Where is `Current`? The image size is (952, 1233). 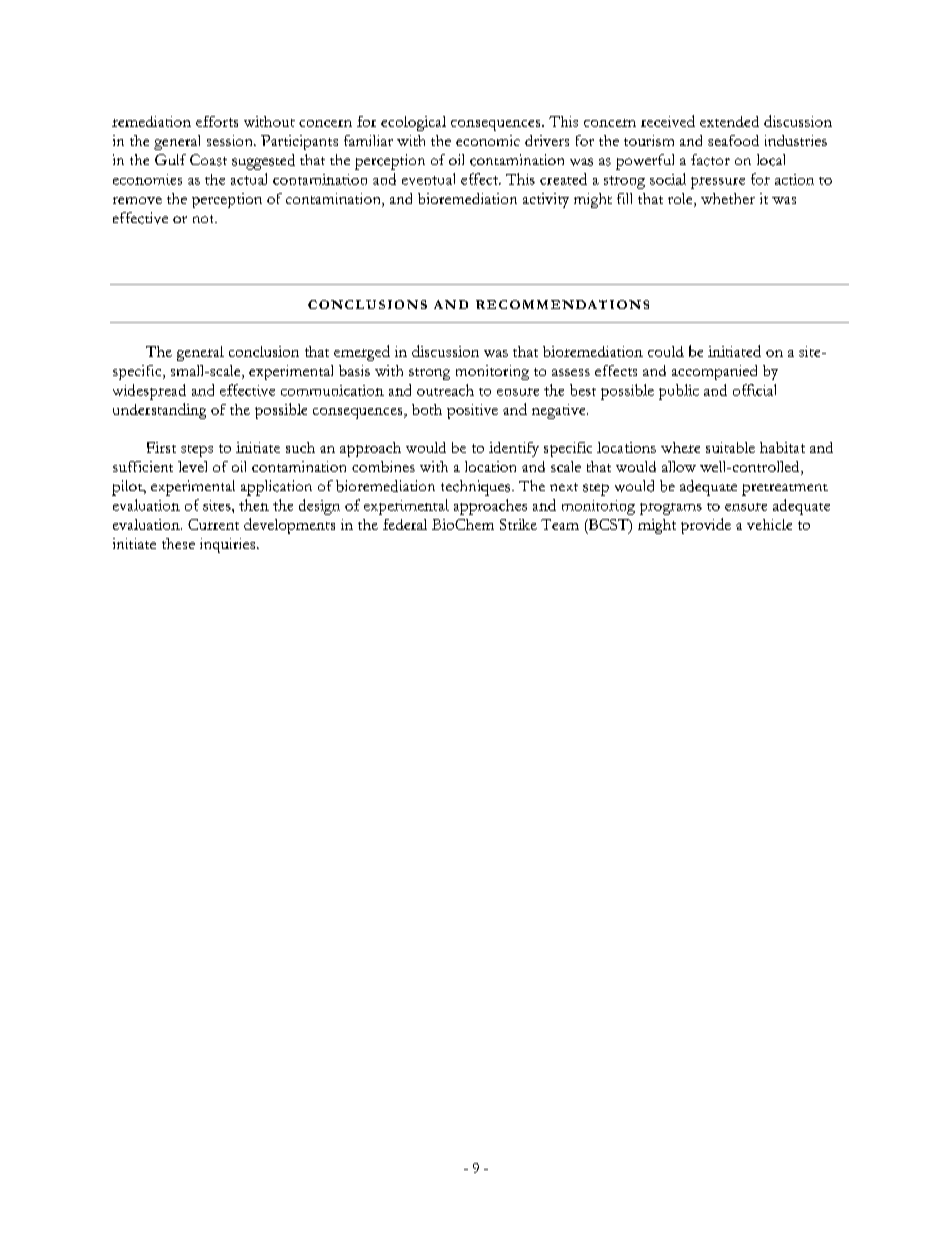 Current is located at coordinates (213, 524).
